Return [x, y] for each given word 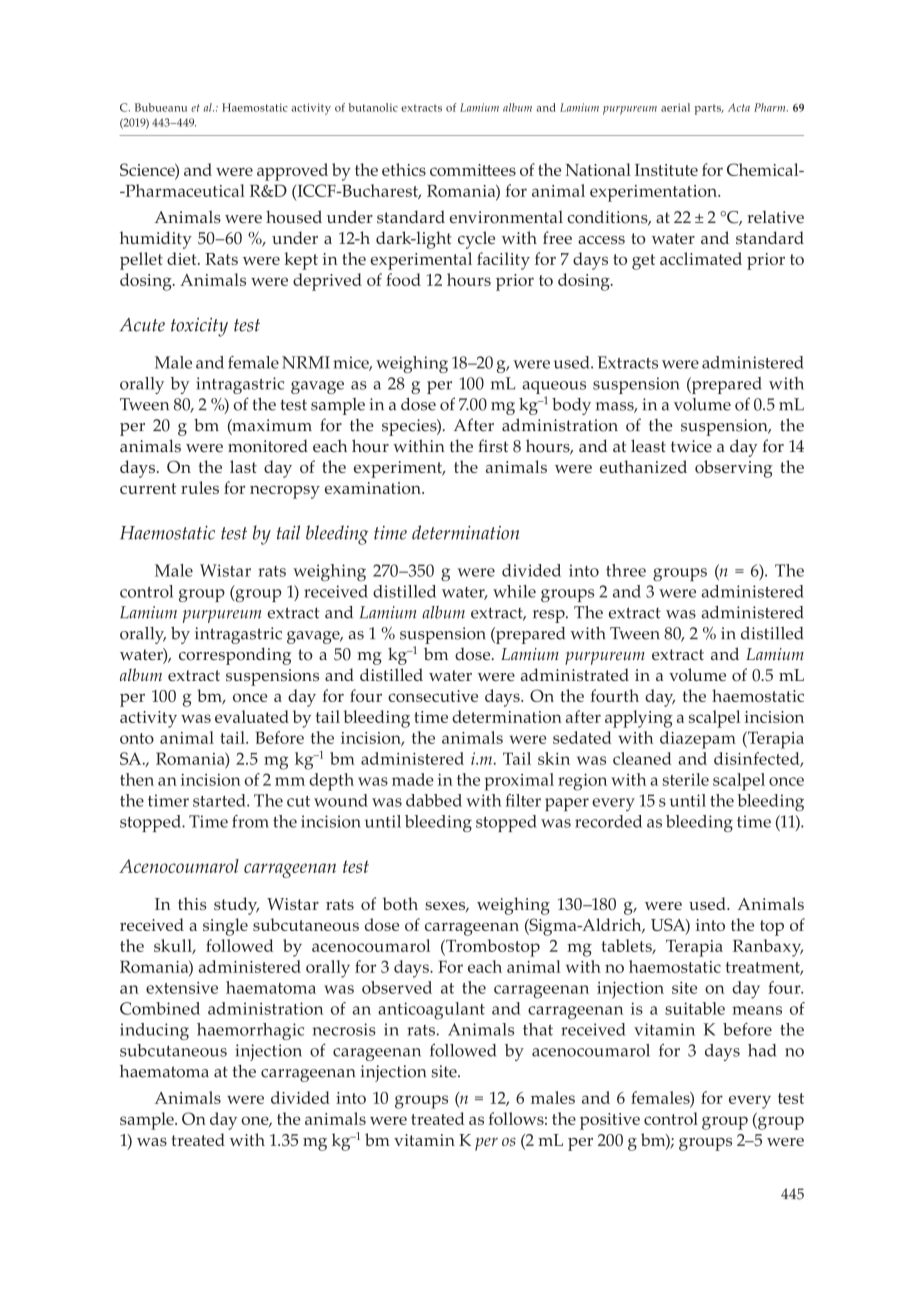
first [493, 446]
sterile [686, 779]
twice [691, 446]
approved [292, 172]
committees [473, 170]
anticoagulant [431, 1011]
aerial [675, 107]
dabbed [434, 800]
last [243, 466]
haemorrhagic [250, 1031]
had [762, 1050]
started [220, 800]
